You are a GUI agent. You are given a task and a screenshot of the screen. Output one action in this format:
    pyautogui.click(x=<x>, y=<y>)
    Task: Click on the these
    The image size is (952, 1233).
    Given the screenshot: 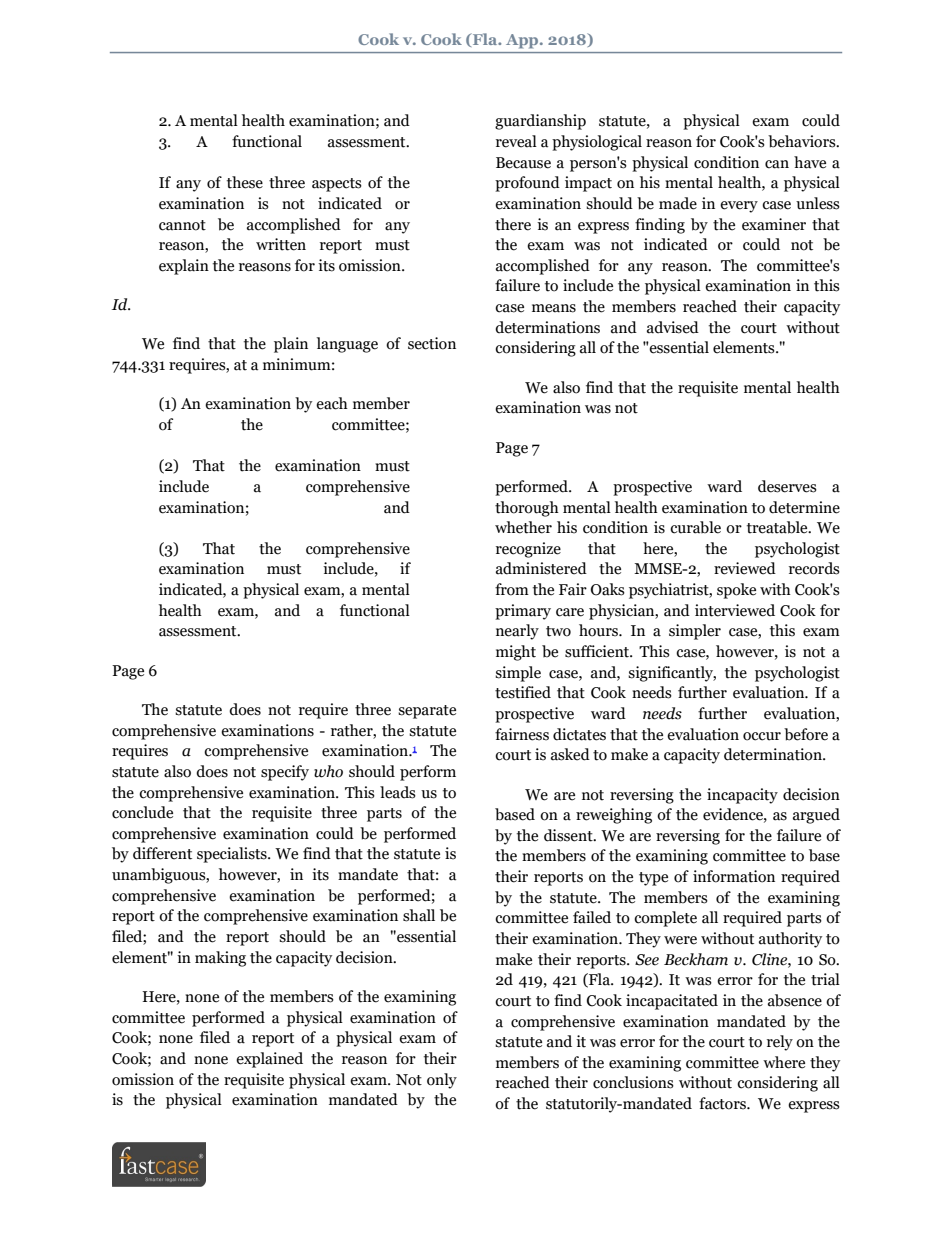 What is the action you would take?
    pyautogui.click(x=245, y=182)
